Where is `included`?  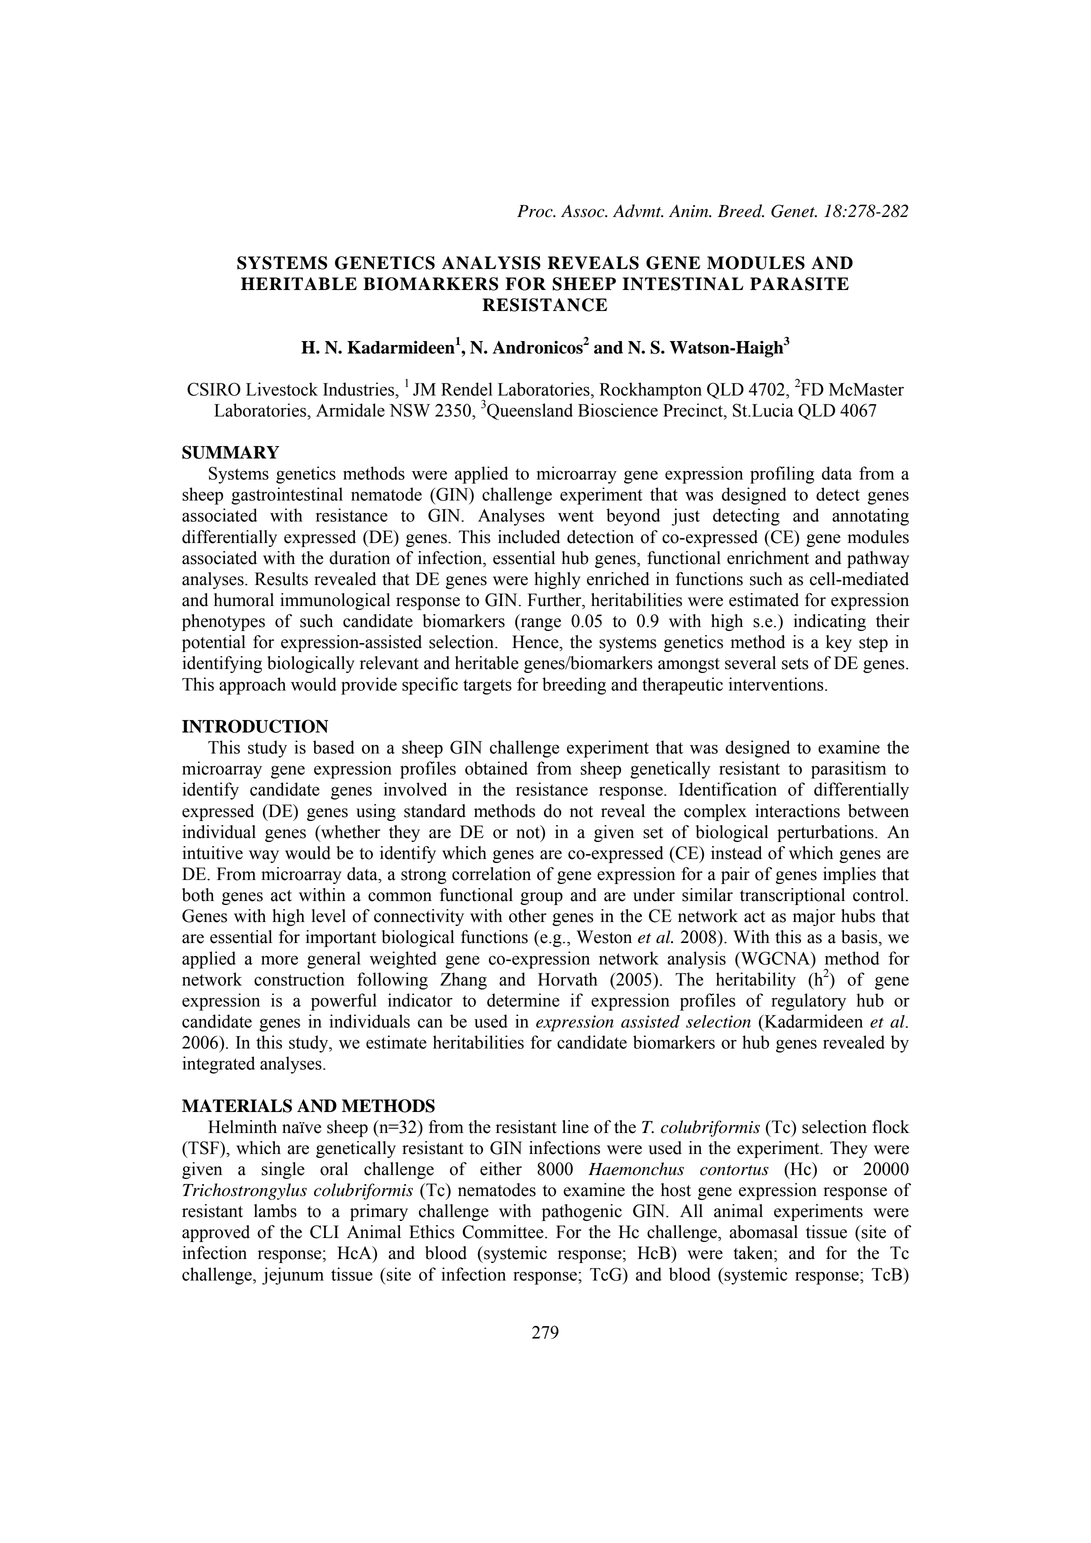
included is located at coordinates (529, 537).
